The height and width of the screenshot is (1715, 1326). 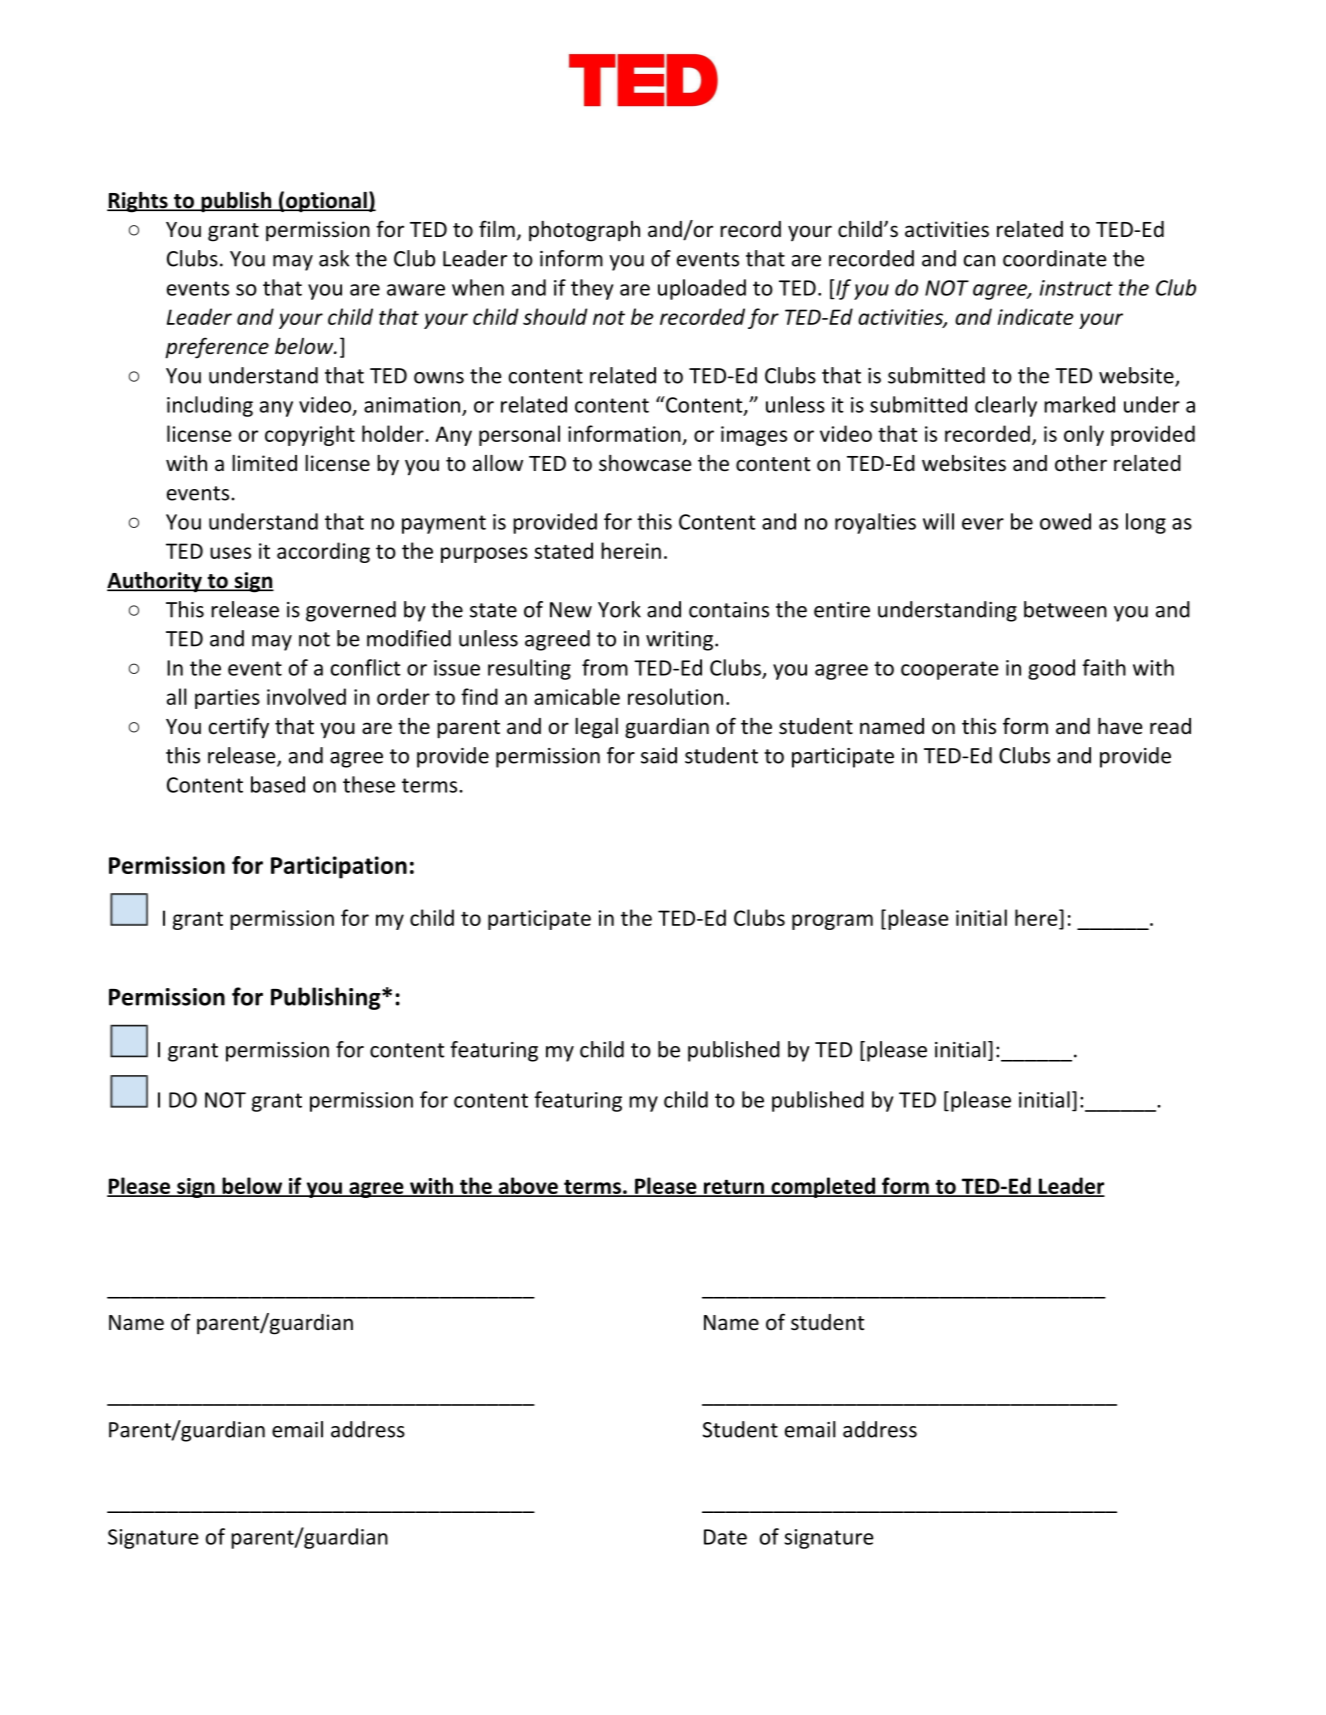 I want to click on above, so click(x=528, y=1186).
